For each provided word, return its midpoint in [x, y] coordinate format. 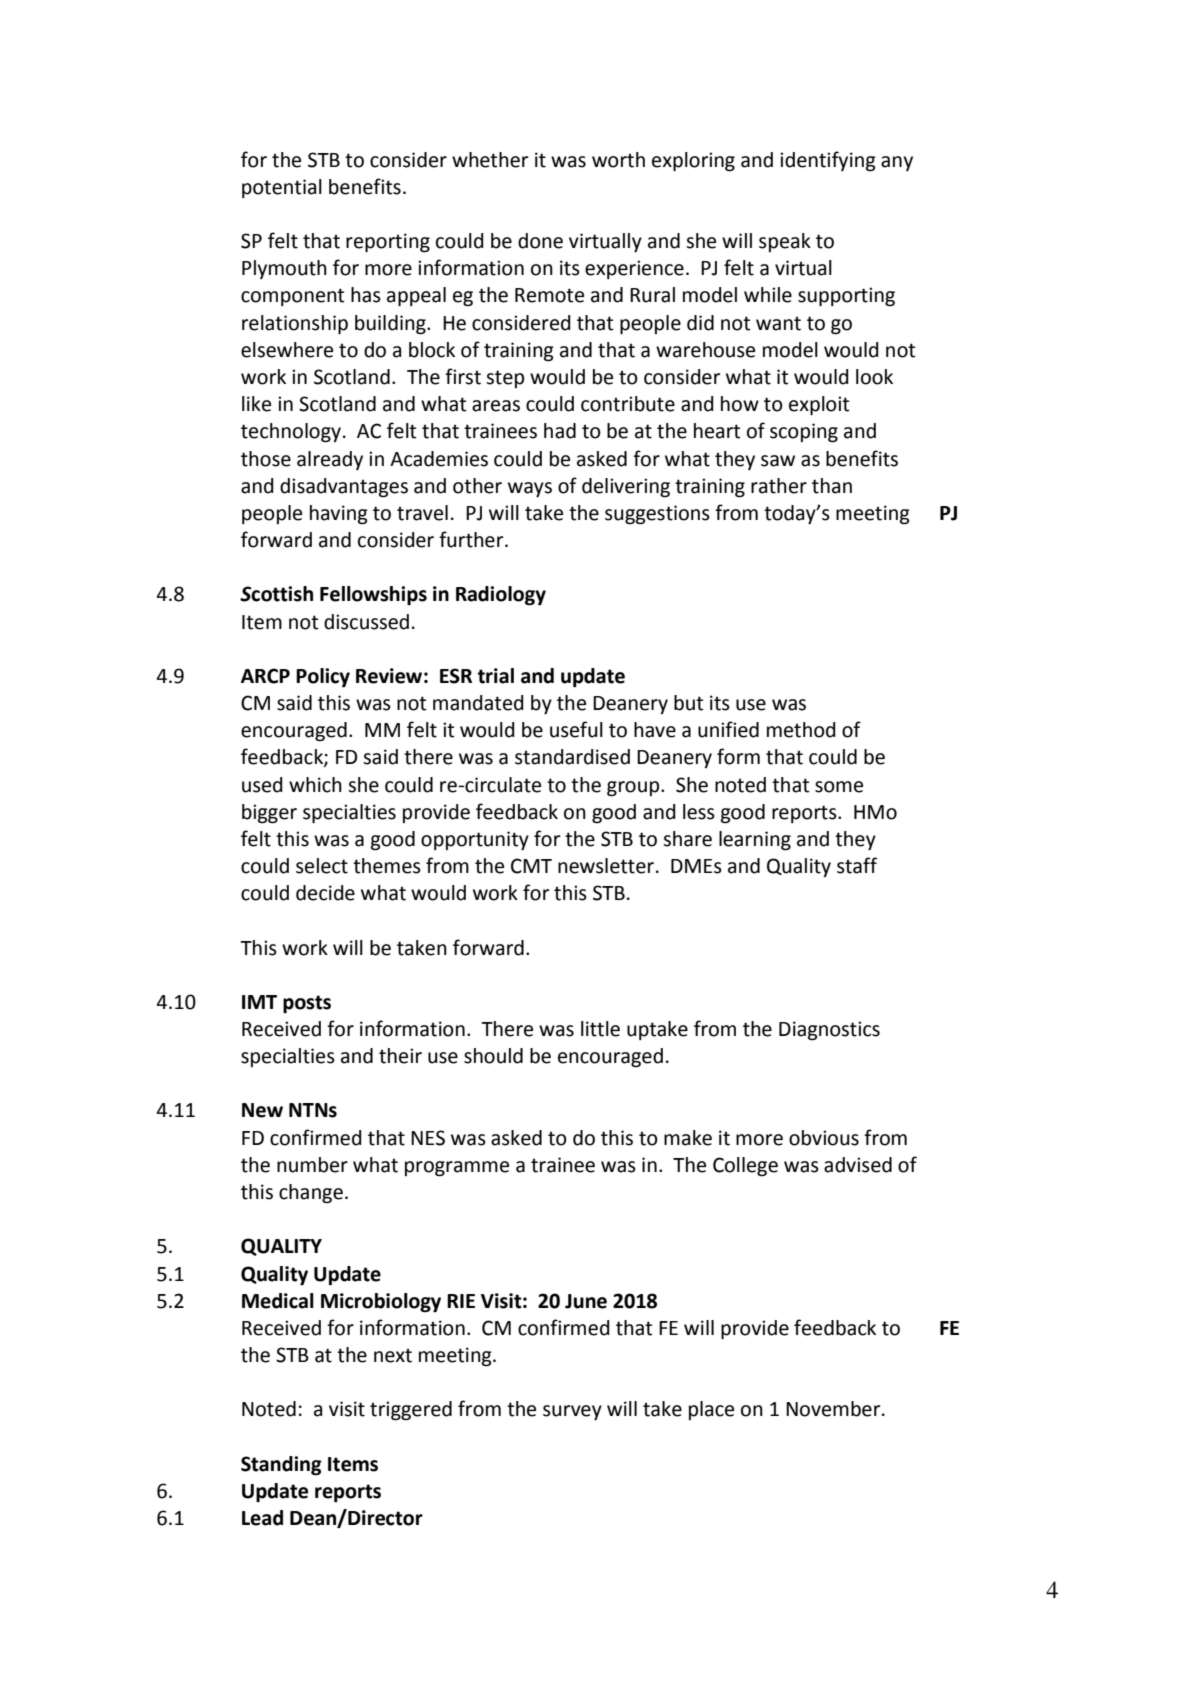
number [312, 1165]
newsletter [606, 866]
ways [530, 489]
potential [282, 188]
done [540, 241]
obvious [824, 1138]
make [688, 1138]
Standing [281, 1466]
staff [857, 865]
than [832, 486]
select [322, 866]
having [339, 515]
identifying [828, 161]
